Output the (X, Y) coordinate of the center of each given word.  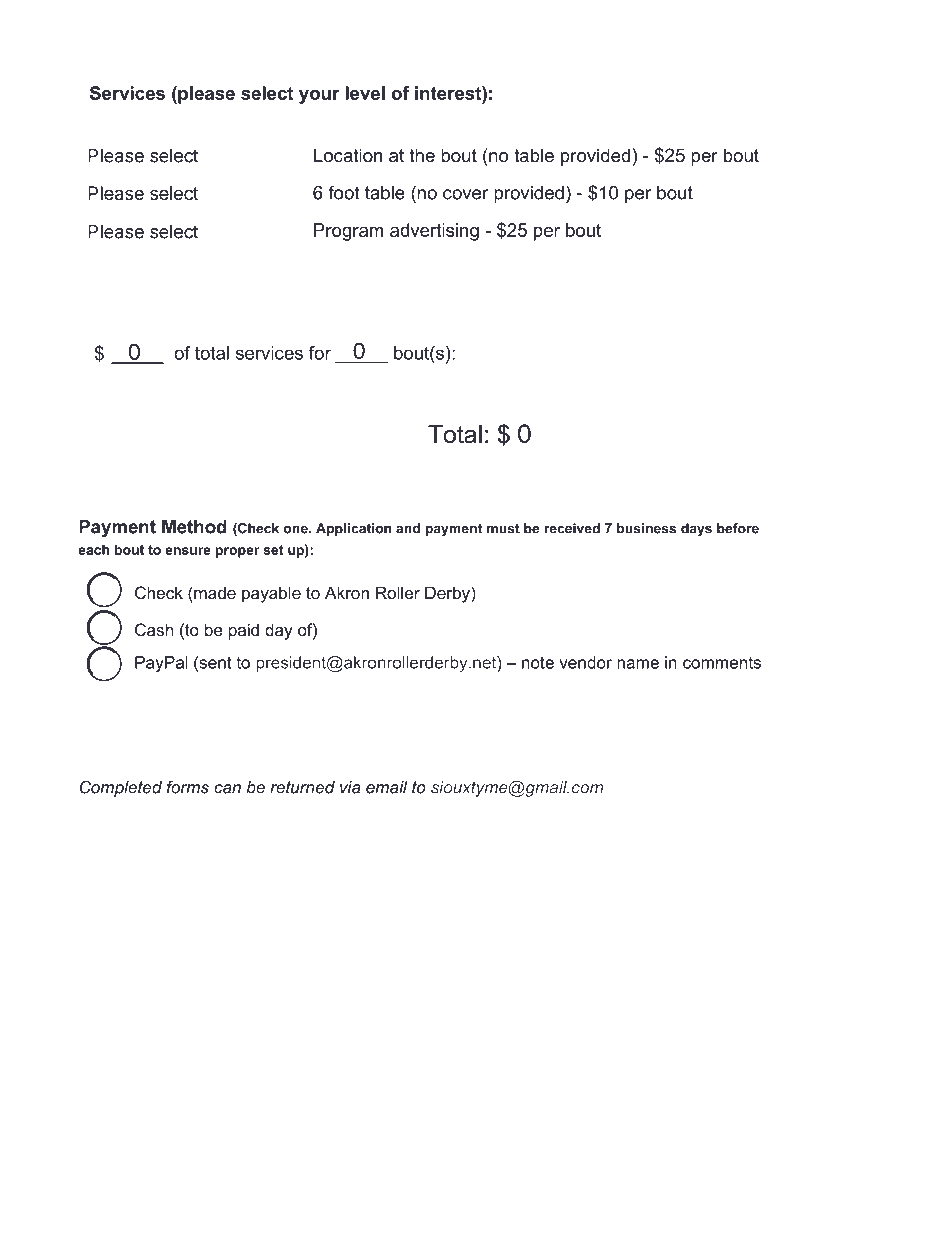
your (319, 97)
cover (466, 194)
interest (449, 93)
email (386, 787)
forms (188, 787)
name (638, 664)
